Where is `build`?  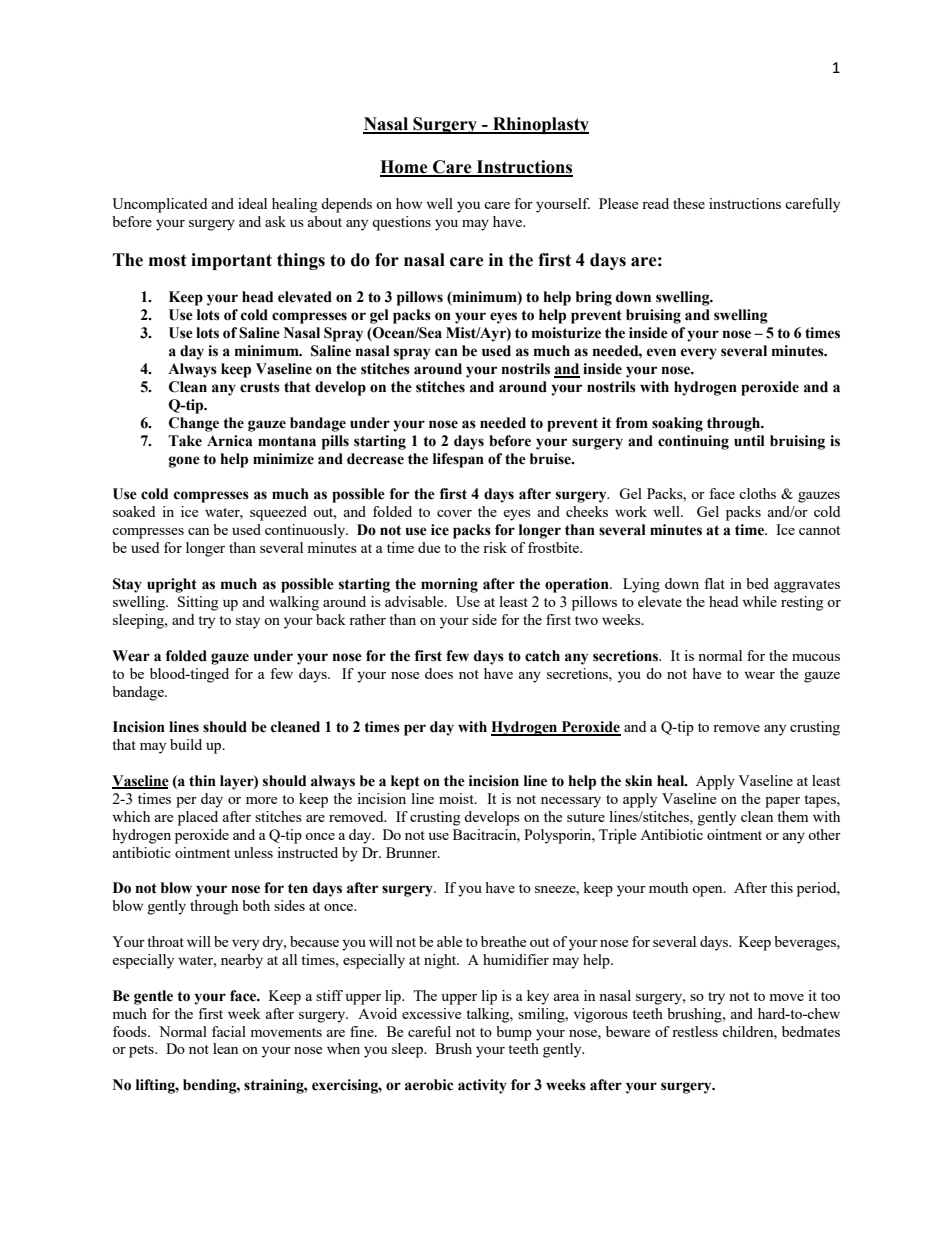 build is located at coordinates (186, 744).
